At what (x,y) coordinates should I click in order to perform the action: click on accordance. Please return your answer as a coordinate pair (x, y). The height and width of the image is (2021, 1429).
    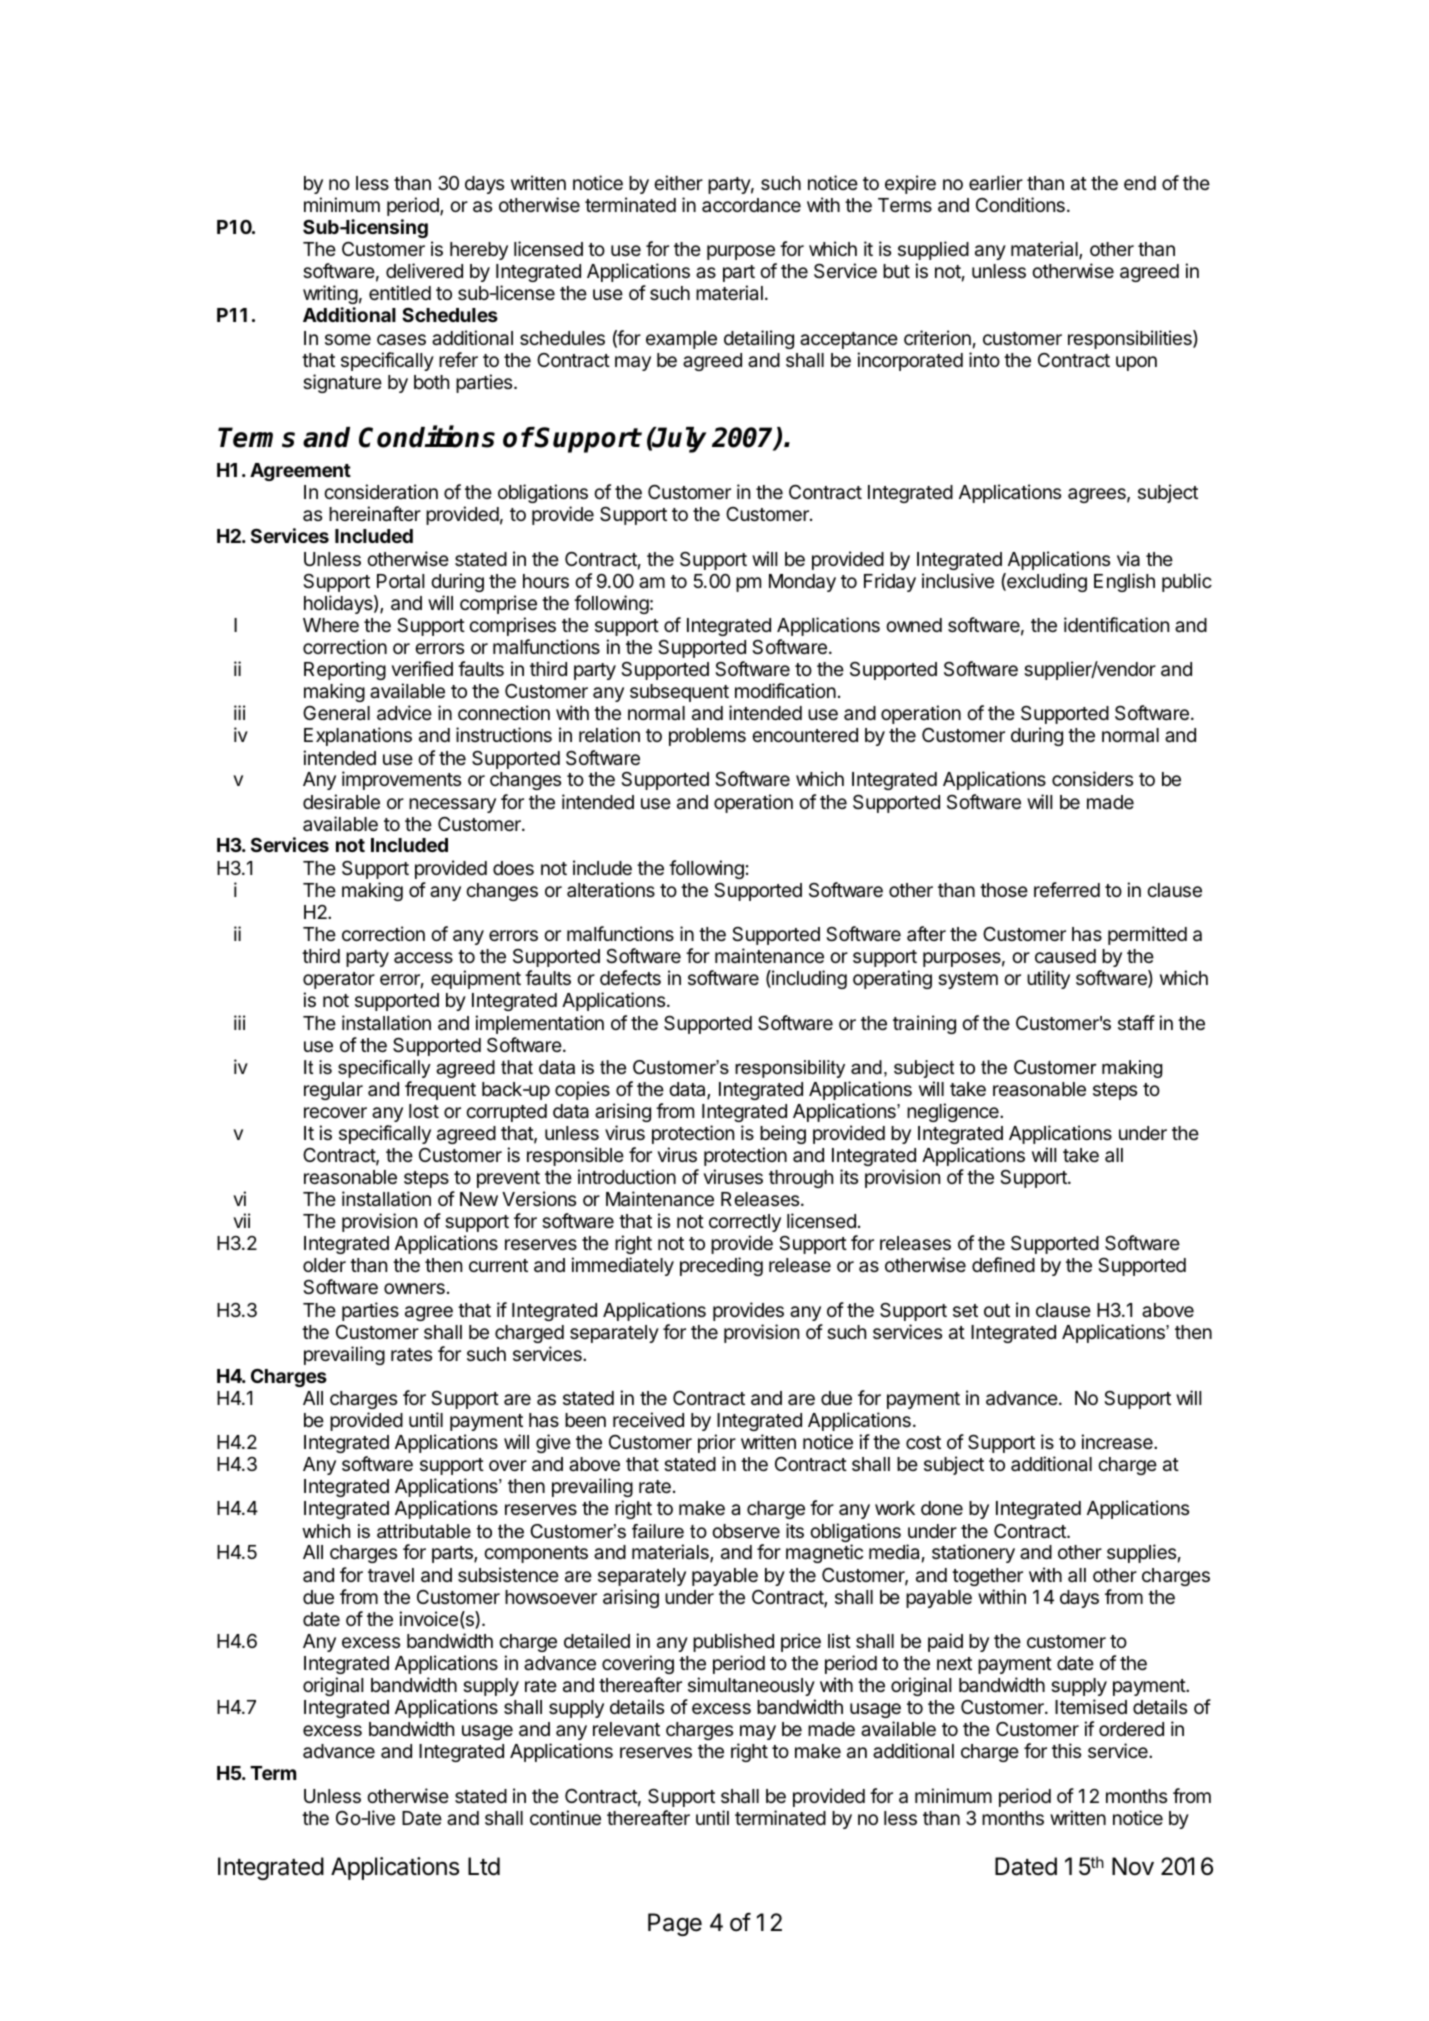
    Looking at the image, I should click on (751, 205).
